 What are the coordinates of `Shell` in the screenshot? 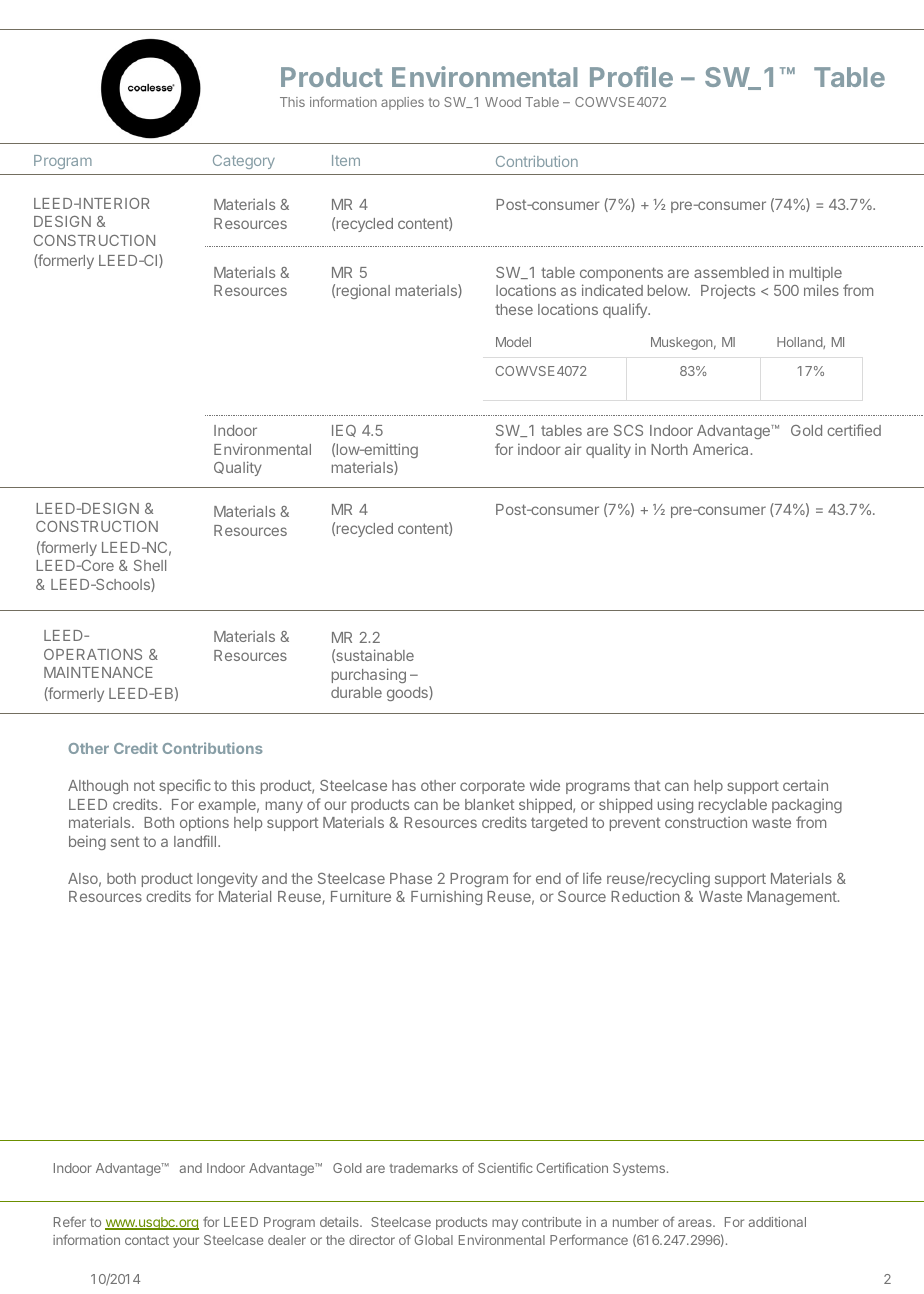 It's located at (150, 565).
